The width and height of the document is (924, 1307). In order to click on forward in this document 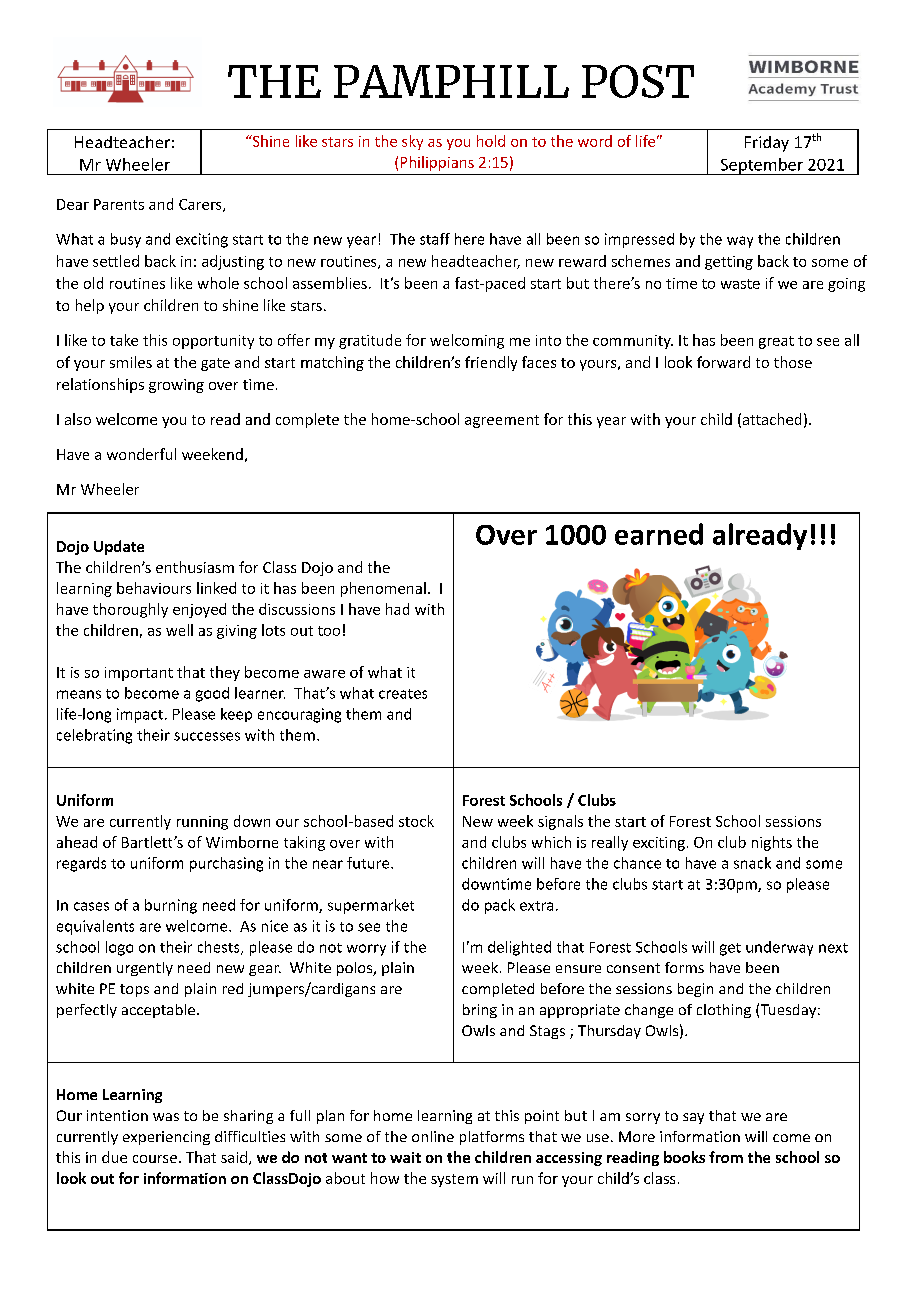, I will do `click(723, 362)`.
